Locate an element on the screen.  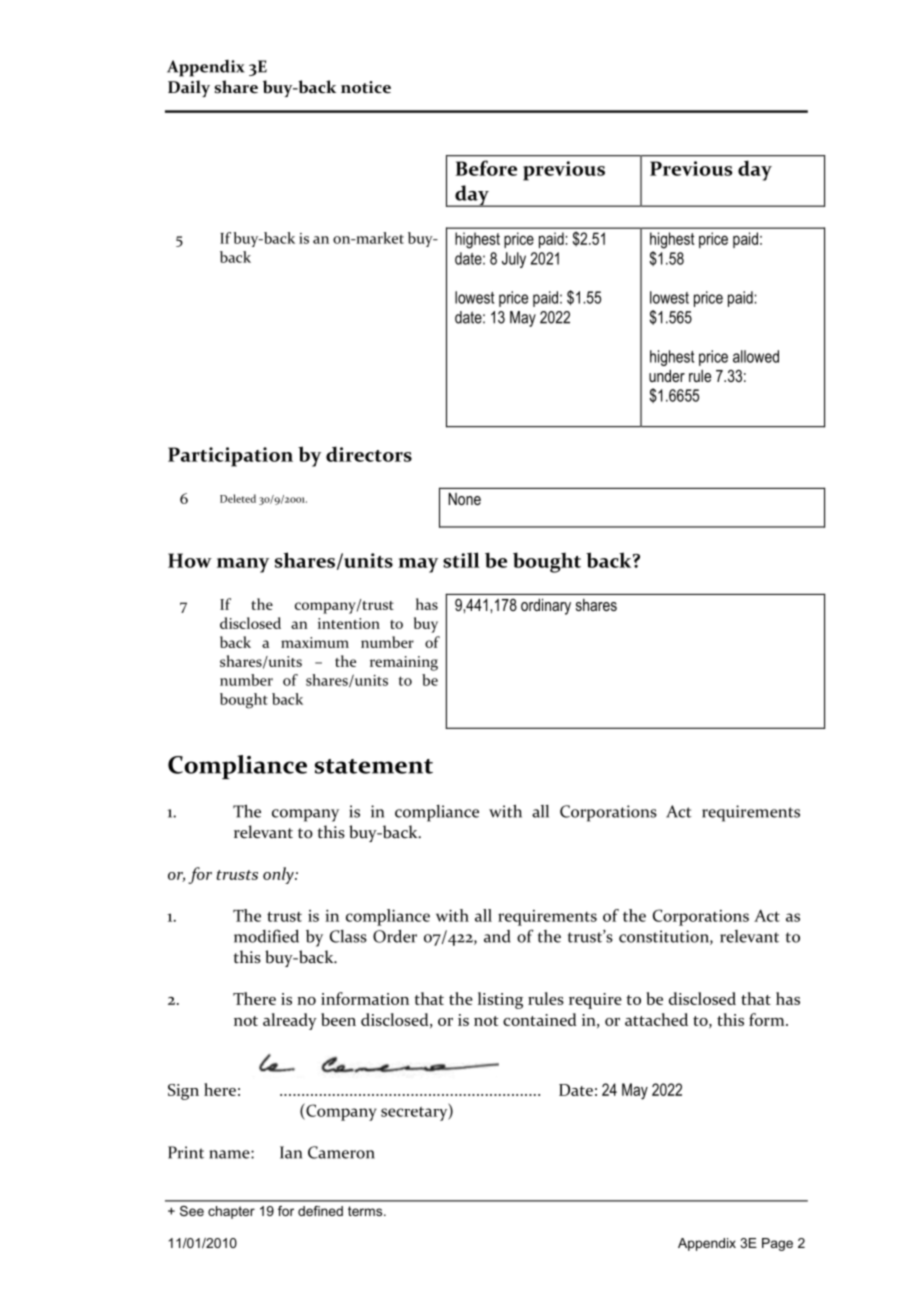
remaining is located at coordinates (404, 663).
